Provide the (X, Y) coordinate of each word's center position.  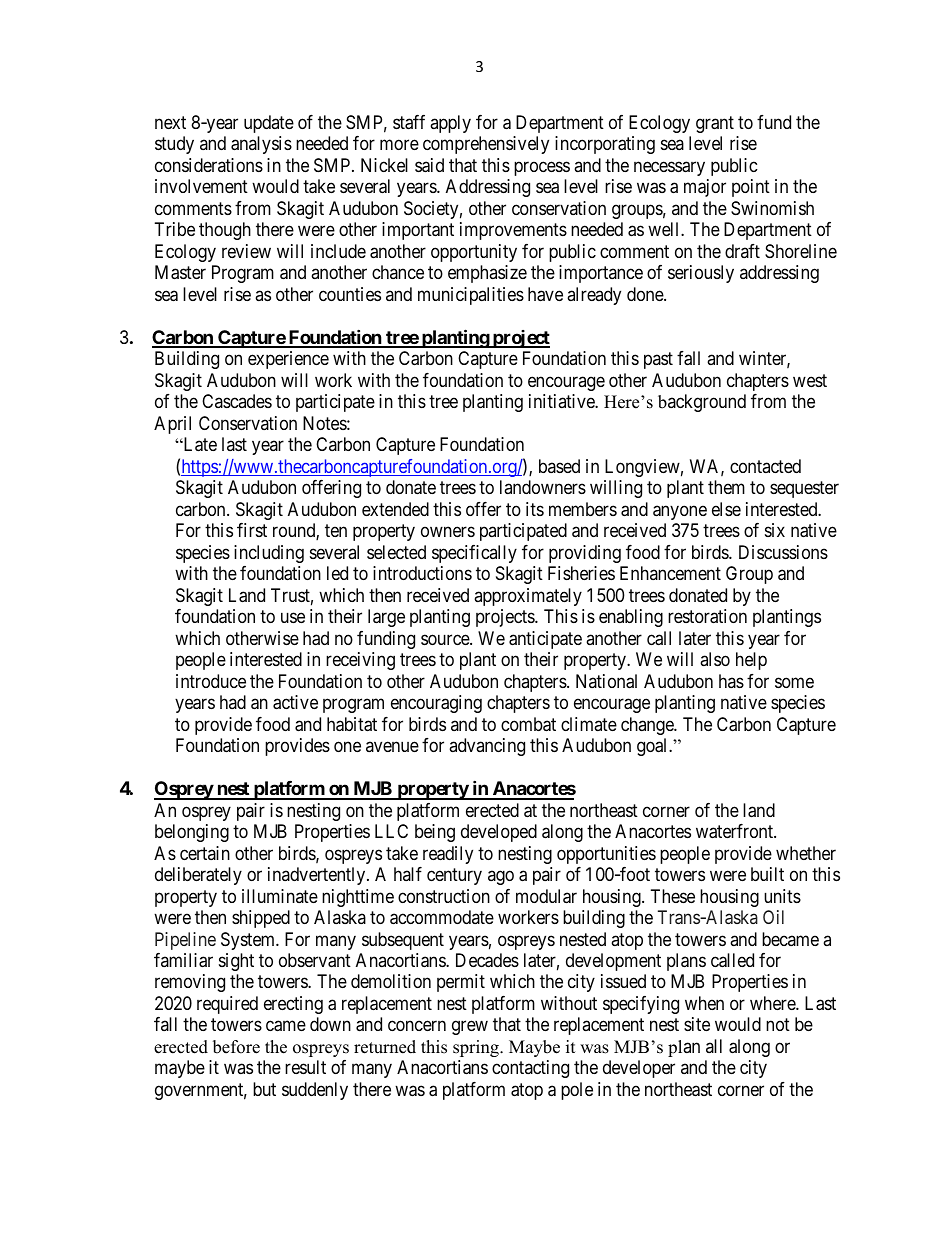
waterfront (735, 831)
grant (715, 124)
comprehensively (486, 145)
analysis (261, 145)
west (810, 380)
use (293, 618)
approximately (528, 597)
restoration (707, 616)
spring (477, 1048)
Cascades (237, 401)
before (236, 1047)
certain (205, 853)
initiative (562, 401)
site (697, 1024)
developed (499, 833)
